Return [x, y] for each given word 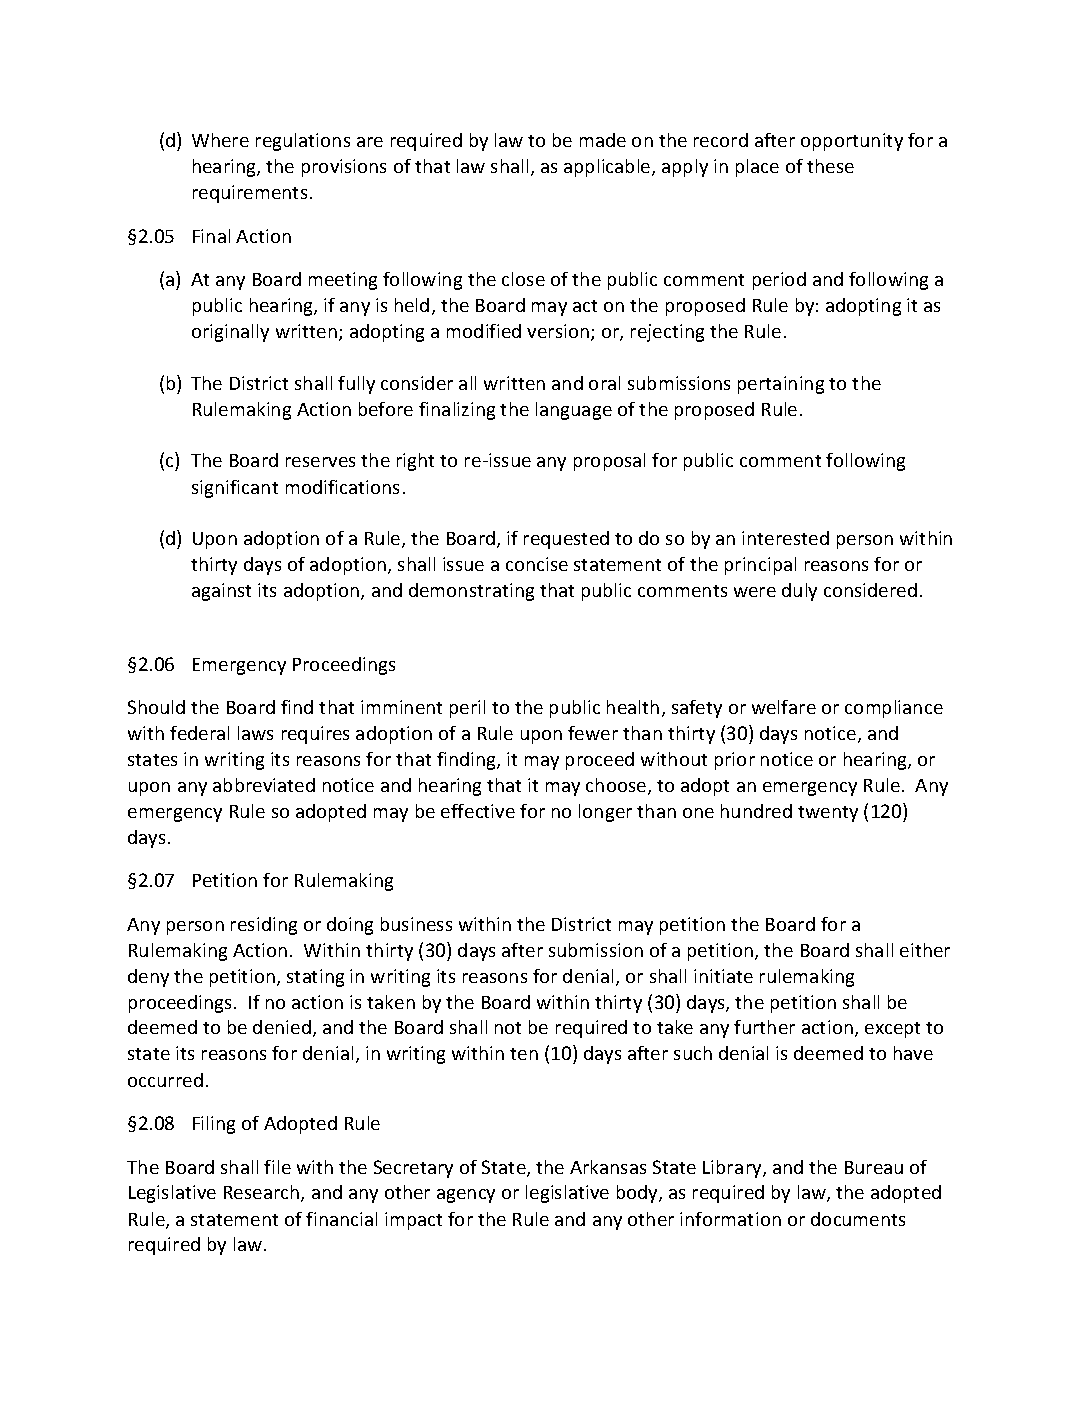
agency [466, 1196]
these [830, 166]
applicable [608, 168]
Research [263, 1193]
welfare [784, 707]
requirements [250, 194]
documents [858, 1219]
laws [255, 733]
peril [467, 709]
